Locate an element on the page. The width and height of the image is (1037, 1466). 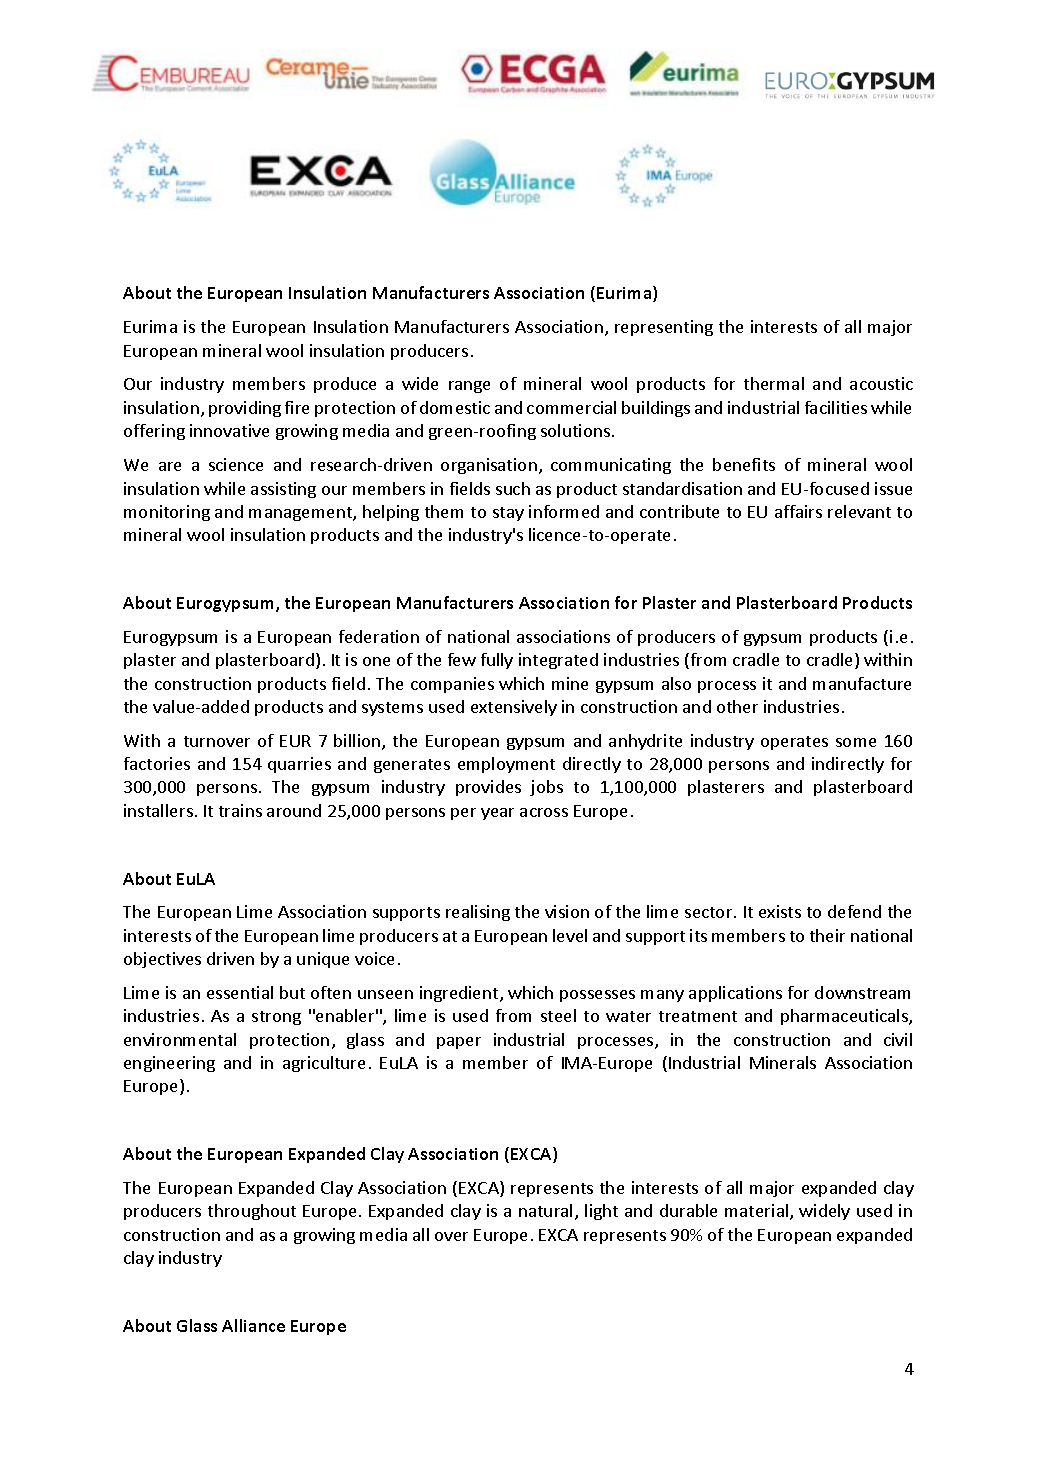
Alliance is located at coordinates (253, 1325).
